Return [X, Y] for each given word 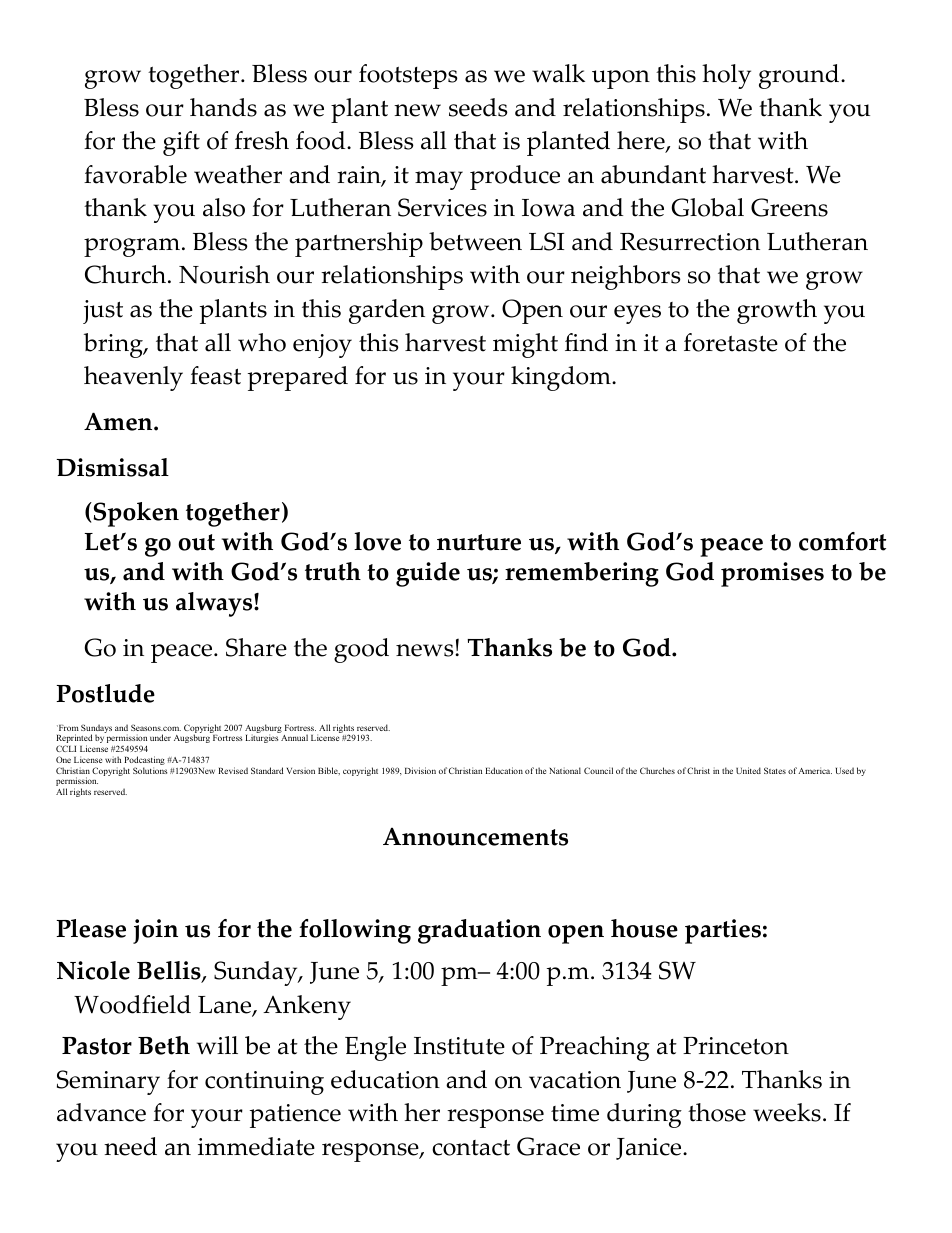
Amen [119, 421]
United [748, 770]
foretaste [731, 342]
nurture [479, 542]
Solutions [150, 770]
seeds [478, 107]
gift [181, 143]
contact [471, 1147]
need [130, 1146]
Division [420, 770]
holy [726, 76]
